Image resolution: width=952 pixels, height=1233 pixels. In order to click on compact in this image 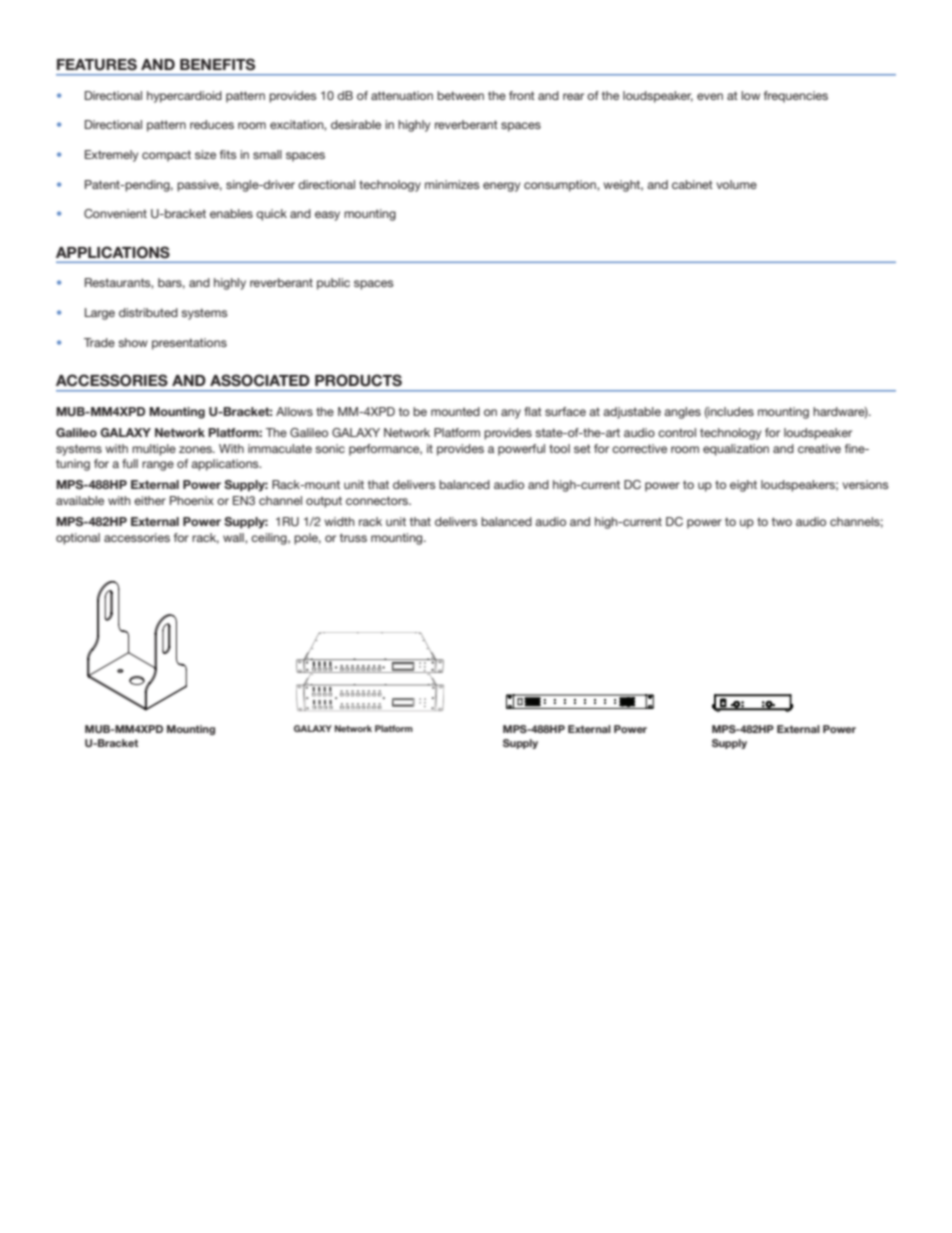, I will do `click(166, 156)`.
